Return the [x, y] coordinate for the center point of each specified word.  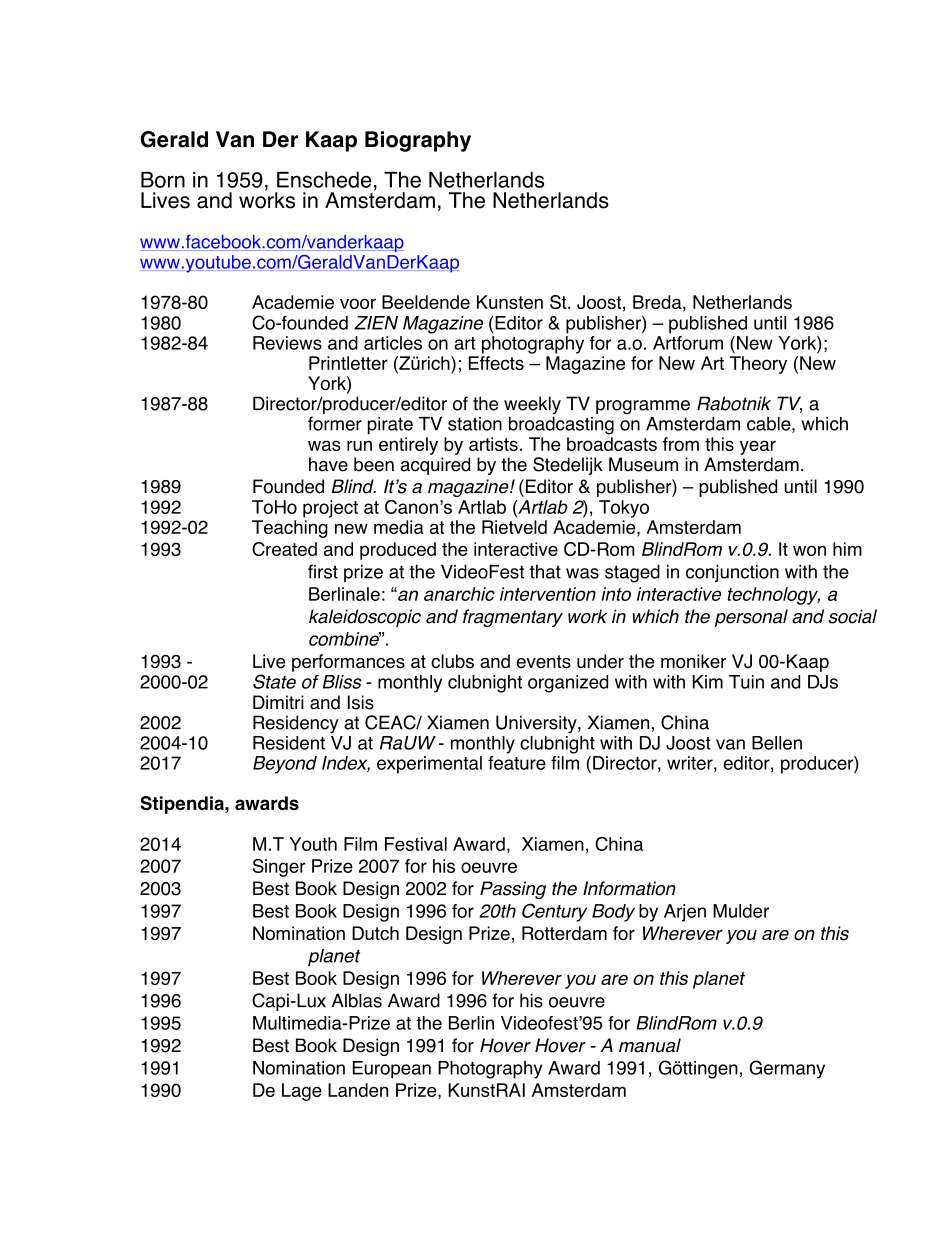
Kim [707, 682]
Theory [758, 365]
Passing [513, 890]
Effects [496, 363]
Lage [302, 1092]
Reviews [287, 343]
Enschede [324, 179]
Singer [279, 868]
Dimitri [278, 702]
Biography [418, 141]
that [545, 572]
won [809, 550]
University [537, 724]
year [758, 447]
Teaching [290, 529]
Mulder [741, 911]
